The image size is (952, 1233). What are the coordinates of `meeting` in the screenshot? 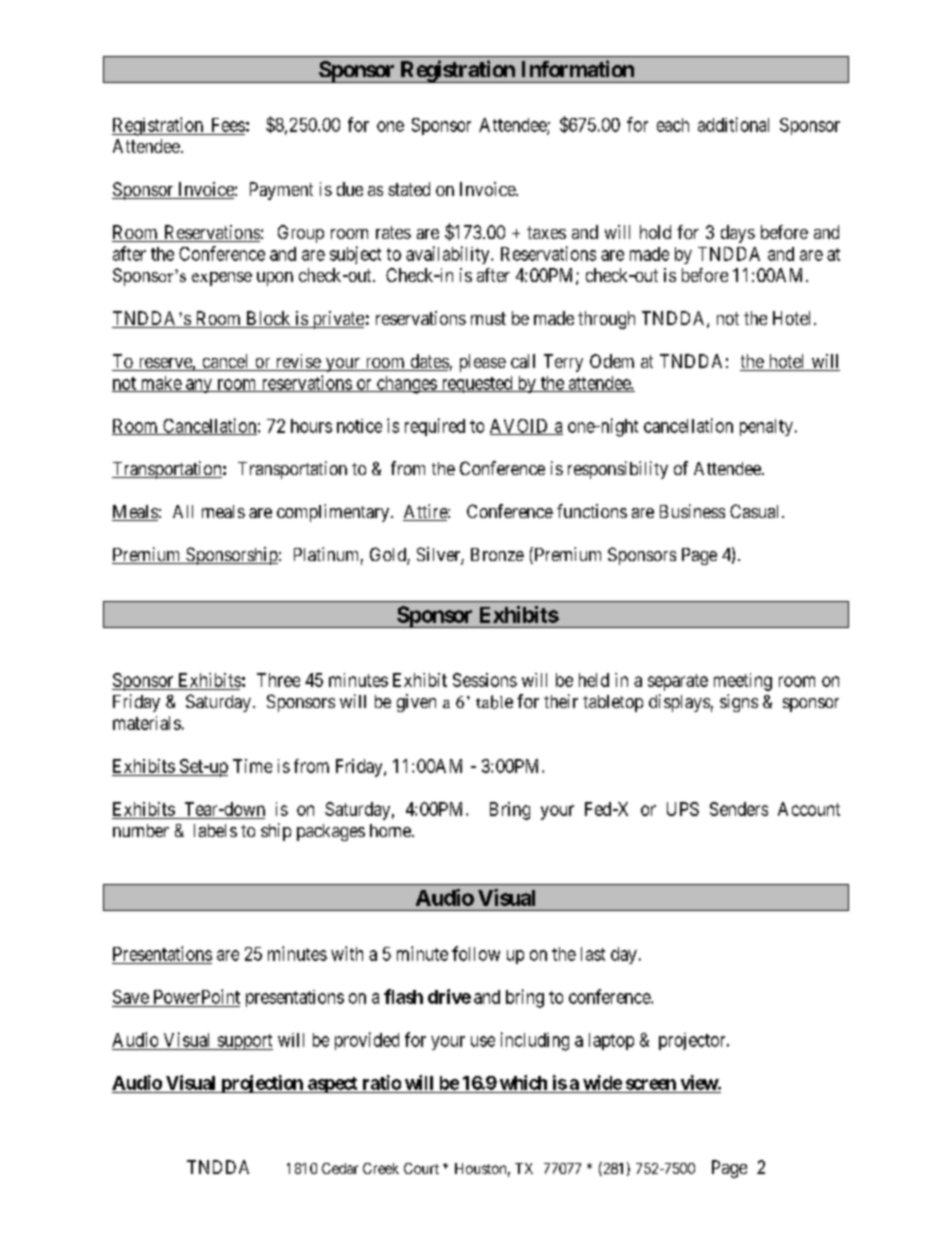 It's located at (743, 682).
